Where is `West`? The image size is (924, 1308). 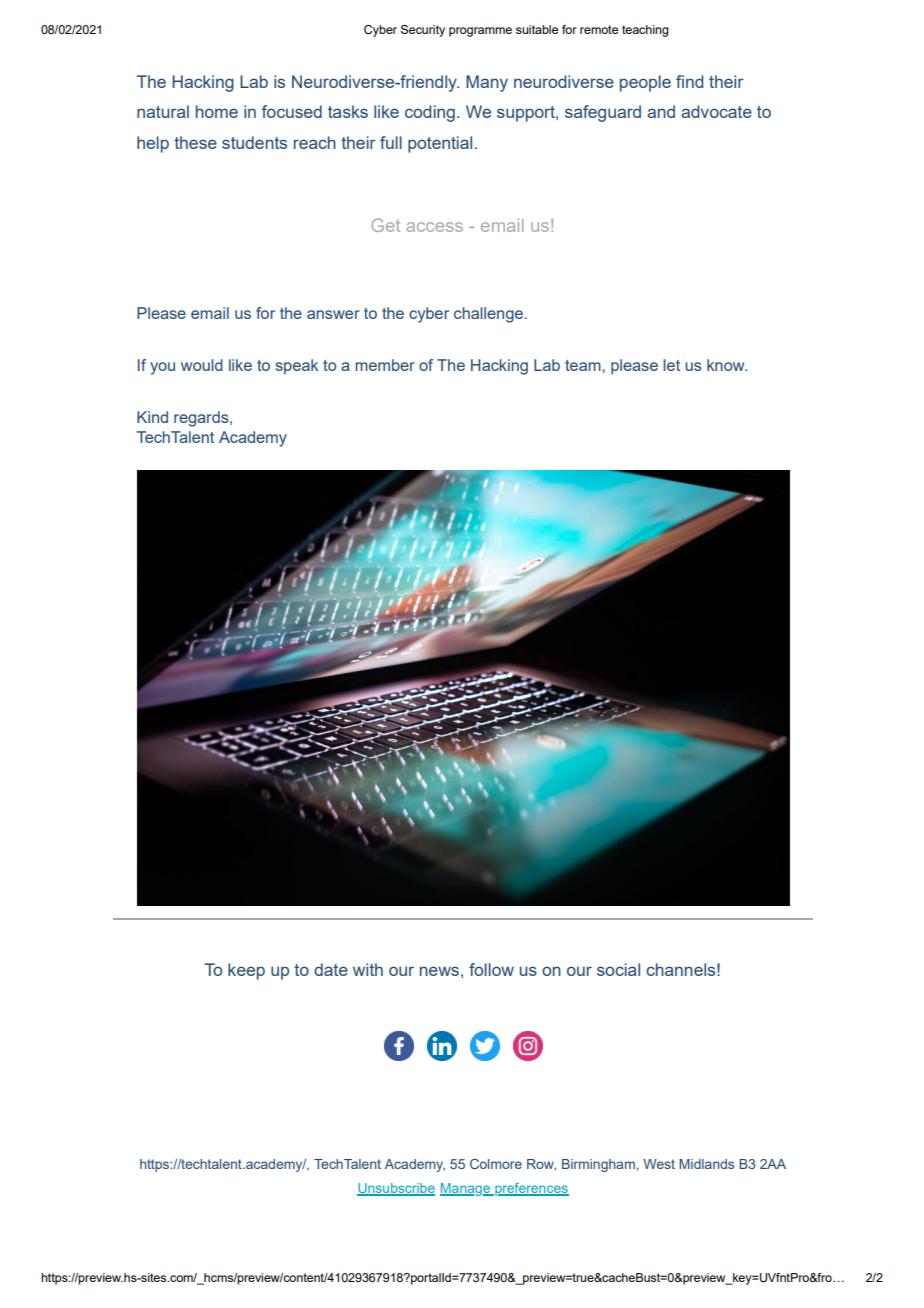
West is located at coordinates (659, 1164).
